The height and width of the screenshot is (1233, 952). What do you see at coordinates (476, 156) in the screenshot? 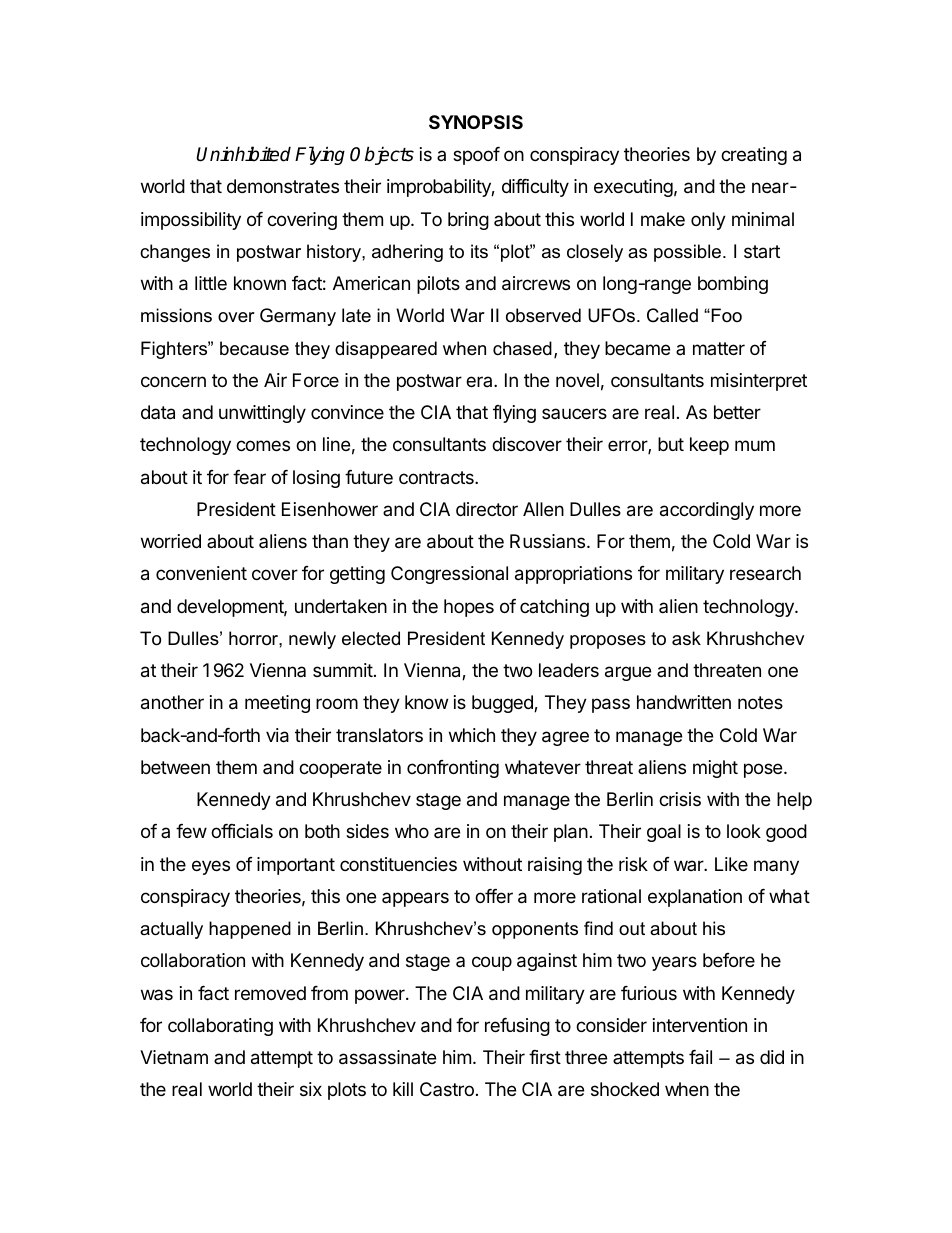
I see `spoof` at bounding box center [476, 156].
